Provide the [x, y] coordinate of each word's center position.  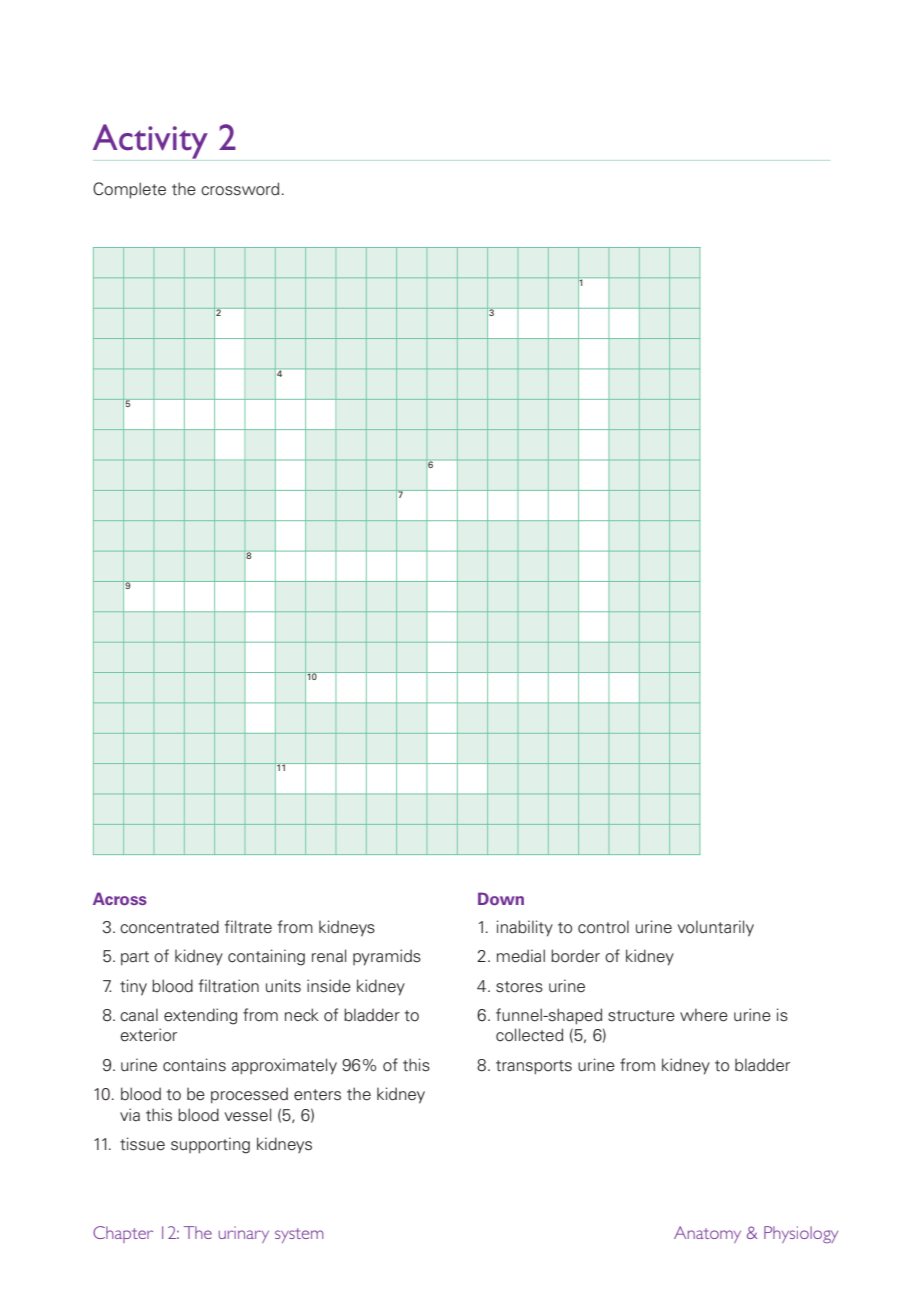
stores [519, 987]
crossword [240, 189]
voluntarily [715, 928]
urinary [244, 1234]
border [575, 956]
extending [200, 1016]
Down [501, 898]
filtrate [248, 927]
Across [120, 898]
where [704, 1015]
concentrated [169, 927]
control [603, 927]
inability [525, 928]
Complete [129, 190]
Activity [150, 141]
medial [521, 956]
